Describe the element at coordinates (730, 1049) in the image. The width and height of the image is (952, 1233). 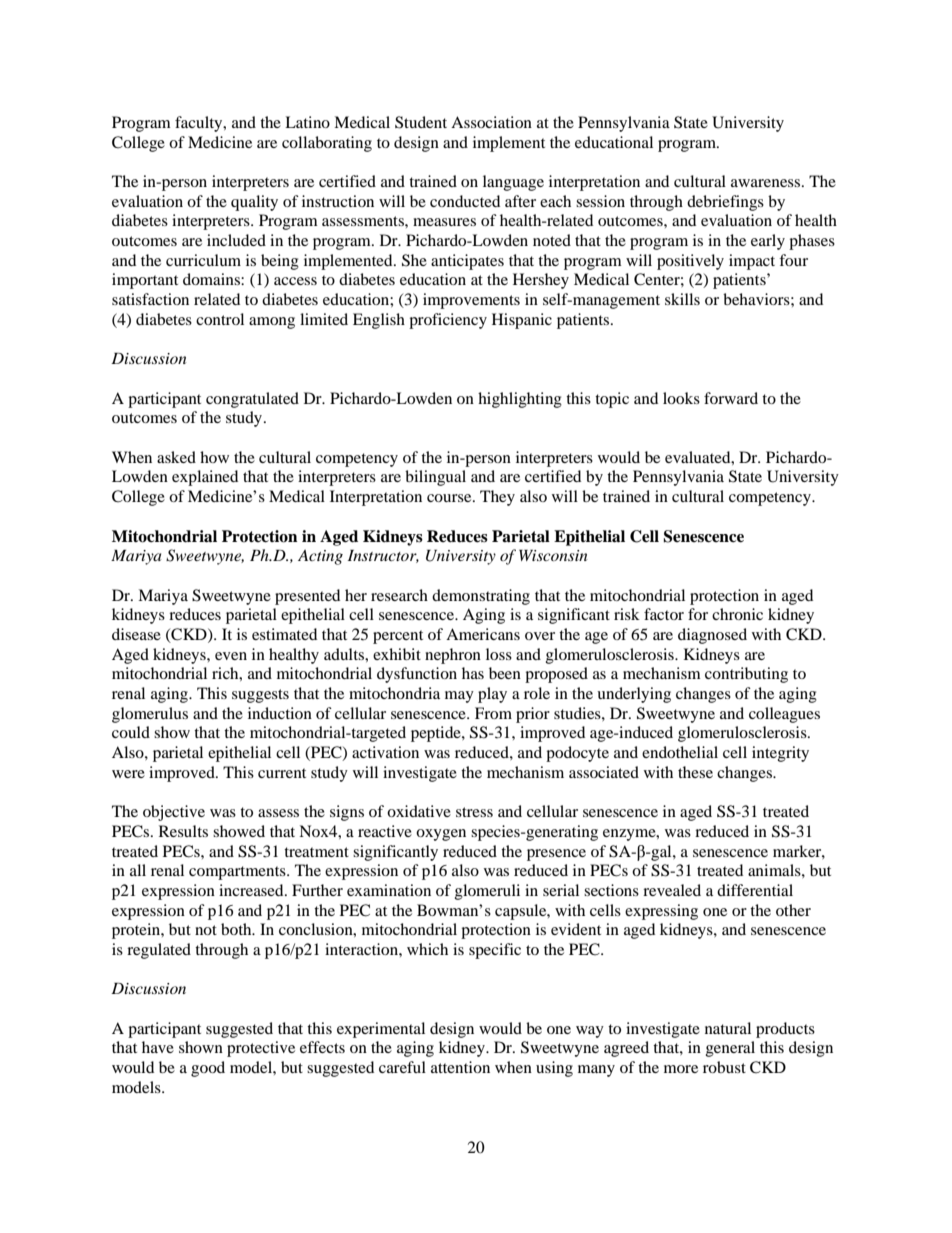
I see `general` at that location.
